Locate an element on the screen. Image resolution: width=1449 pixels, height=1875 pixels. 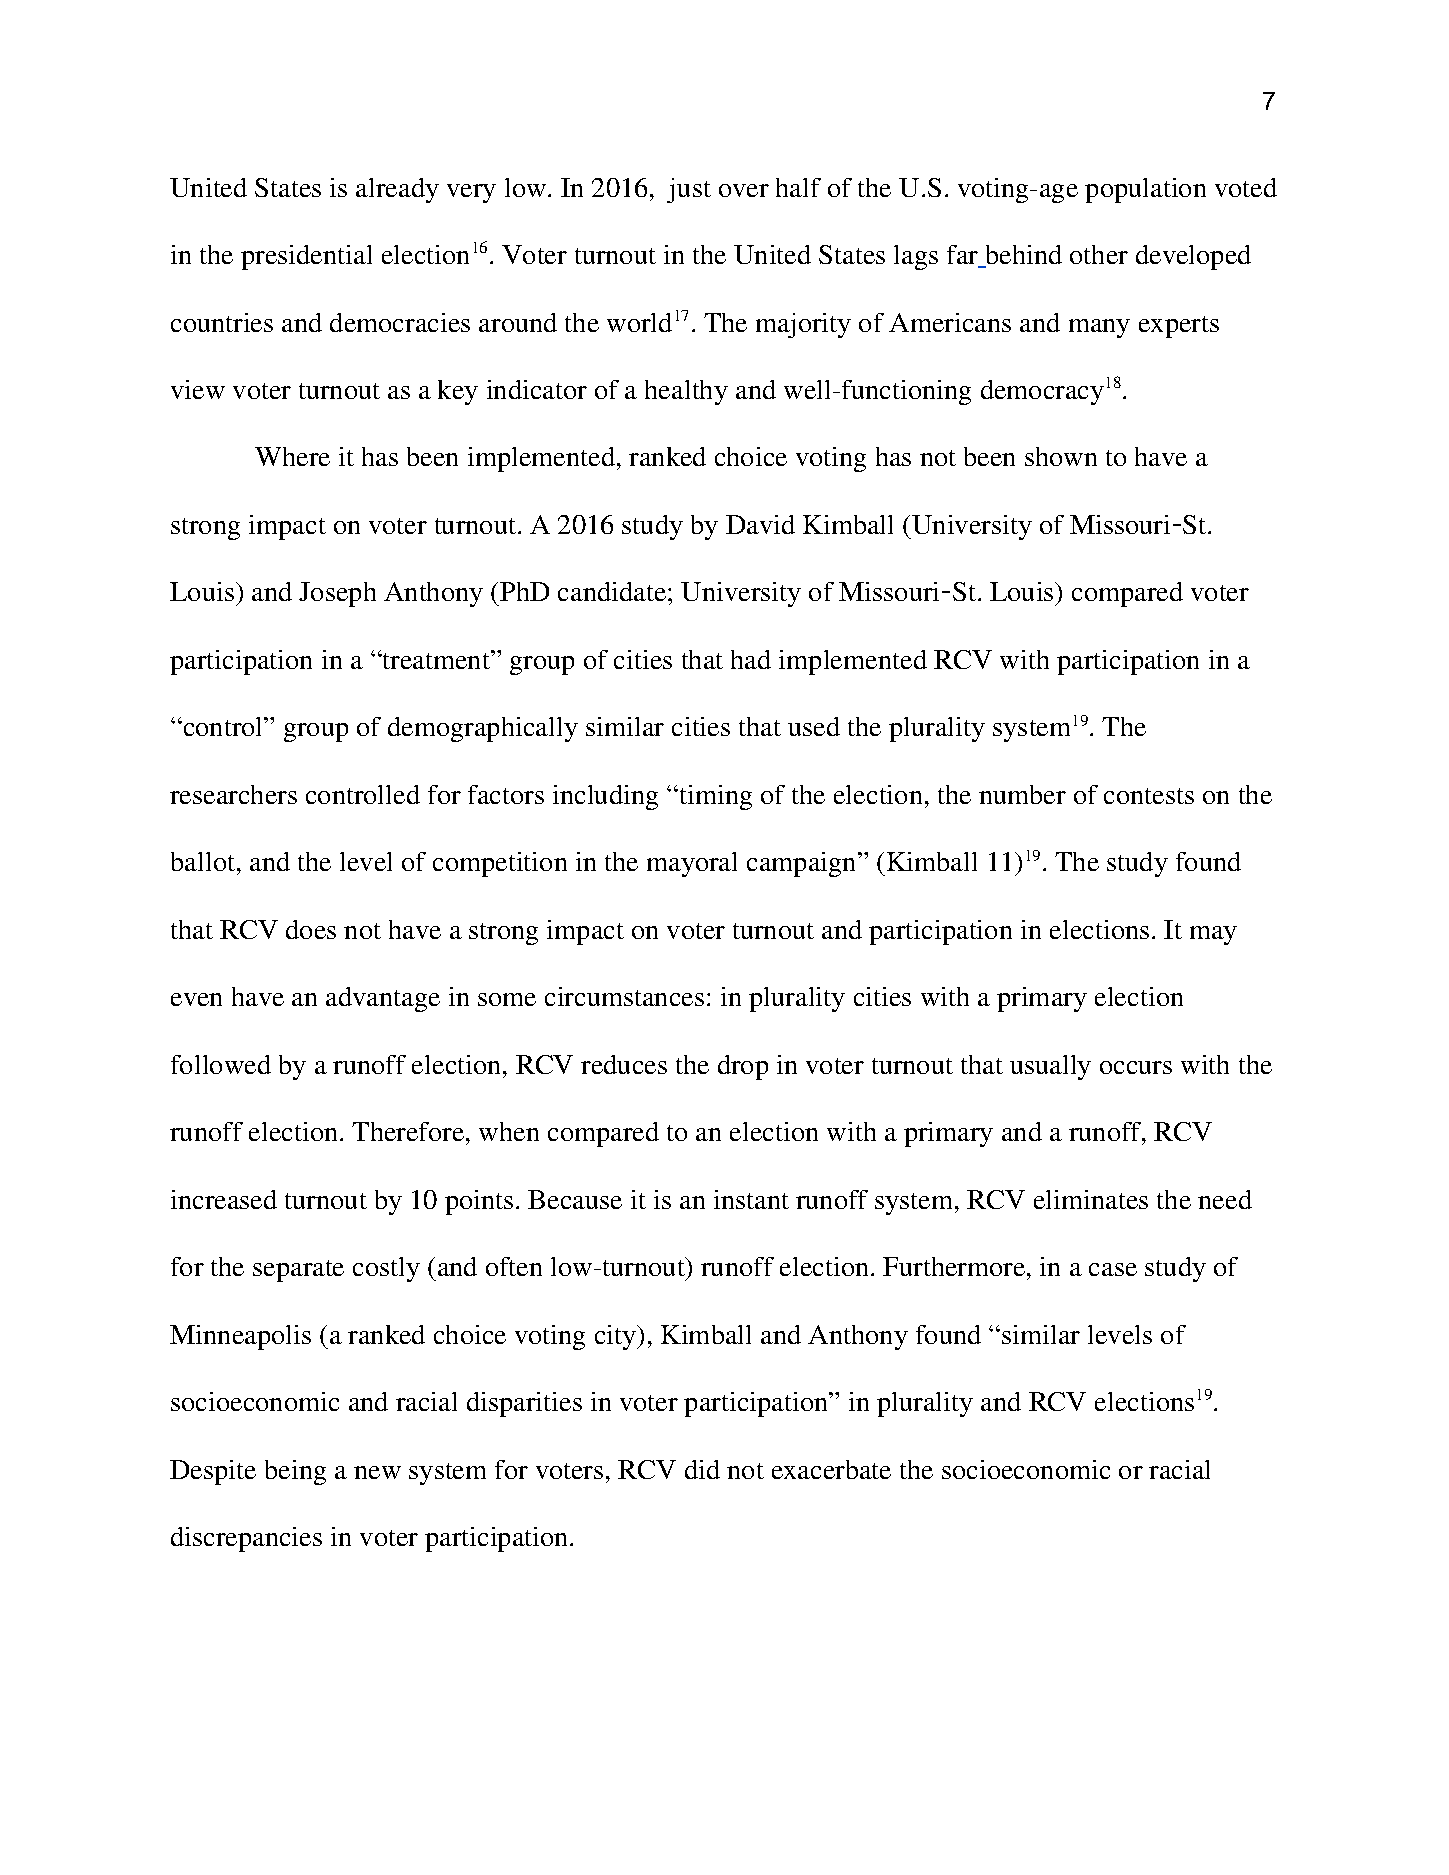
presidential is located at coordinates (306, 257).
